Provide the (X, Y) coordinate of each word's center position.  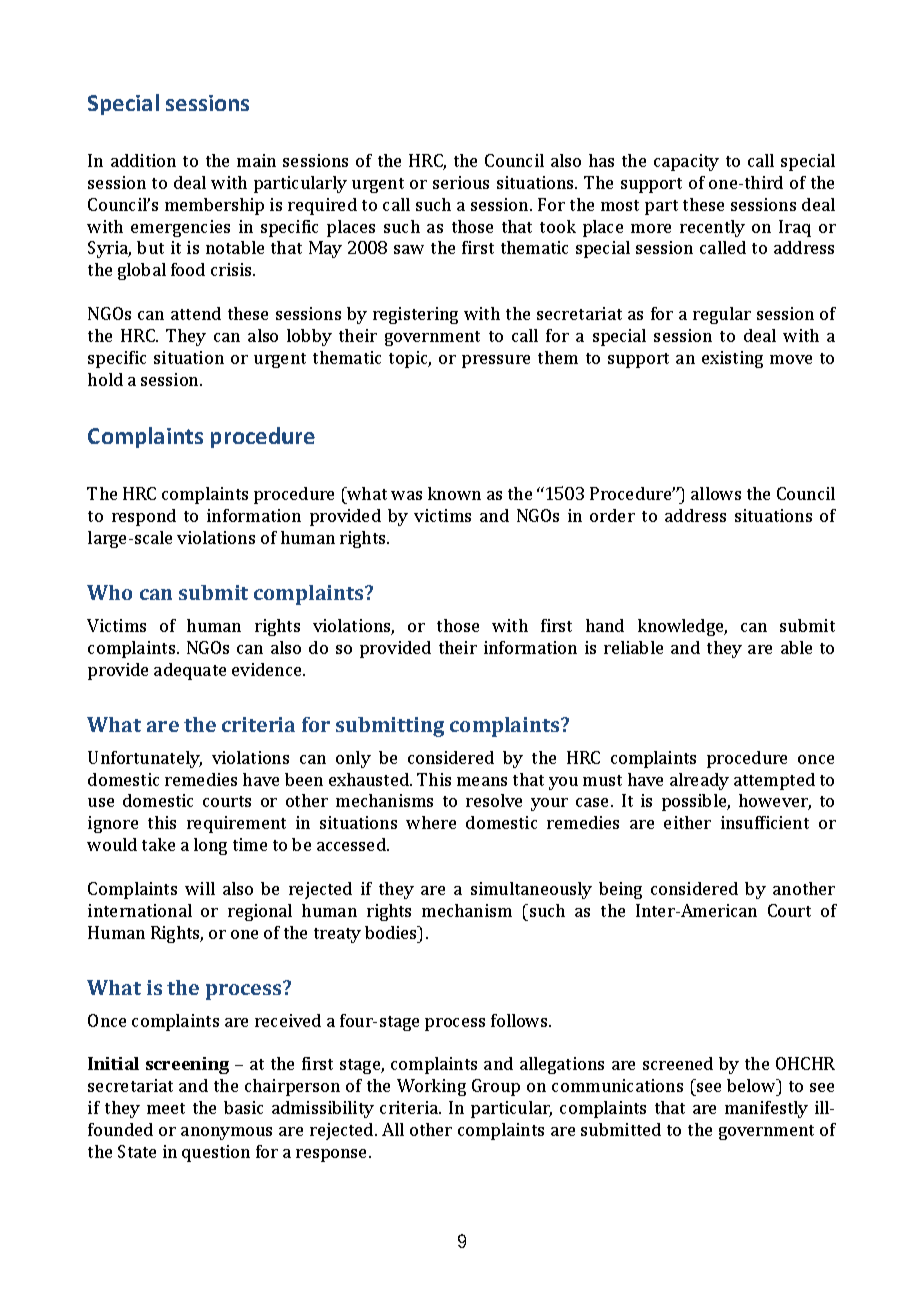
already (699, 781)
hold (105, 379)
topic (410, 359)
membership (214, 206)
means (482, 781)
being (620, 890)
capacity (686, 162)
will (200, 888)
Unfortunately (145, 759)
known (454, 493)
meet (166, 1108)
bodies (392, 932)
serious (461, 182)
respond (144, 517)
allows (716, 493)
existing (732, 359)
